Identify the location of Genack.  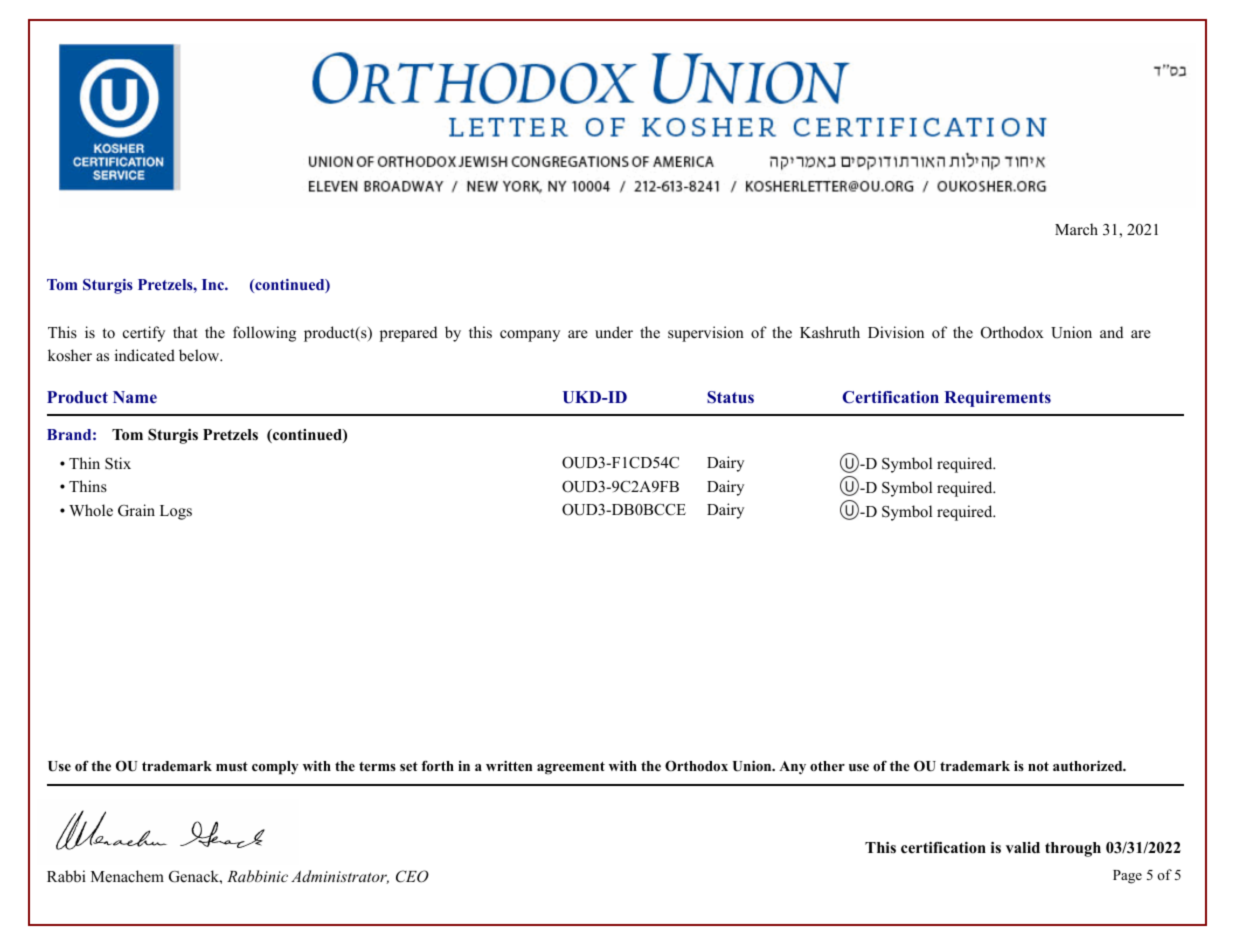
(195, 876).
